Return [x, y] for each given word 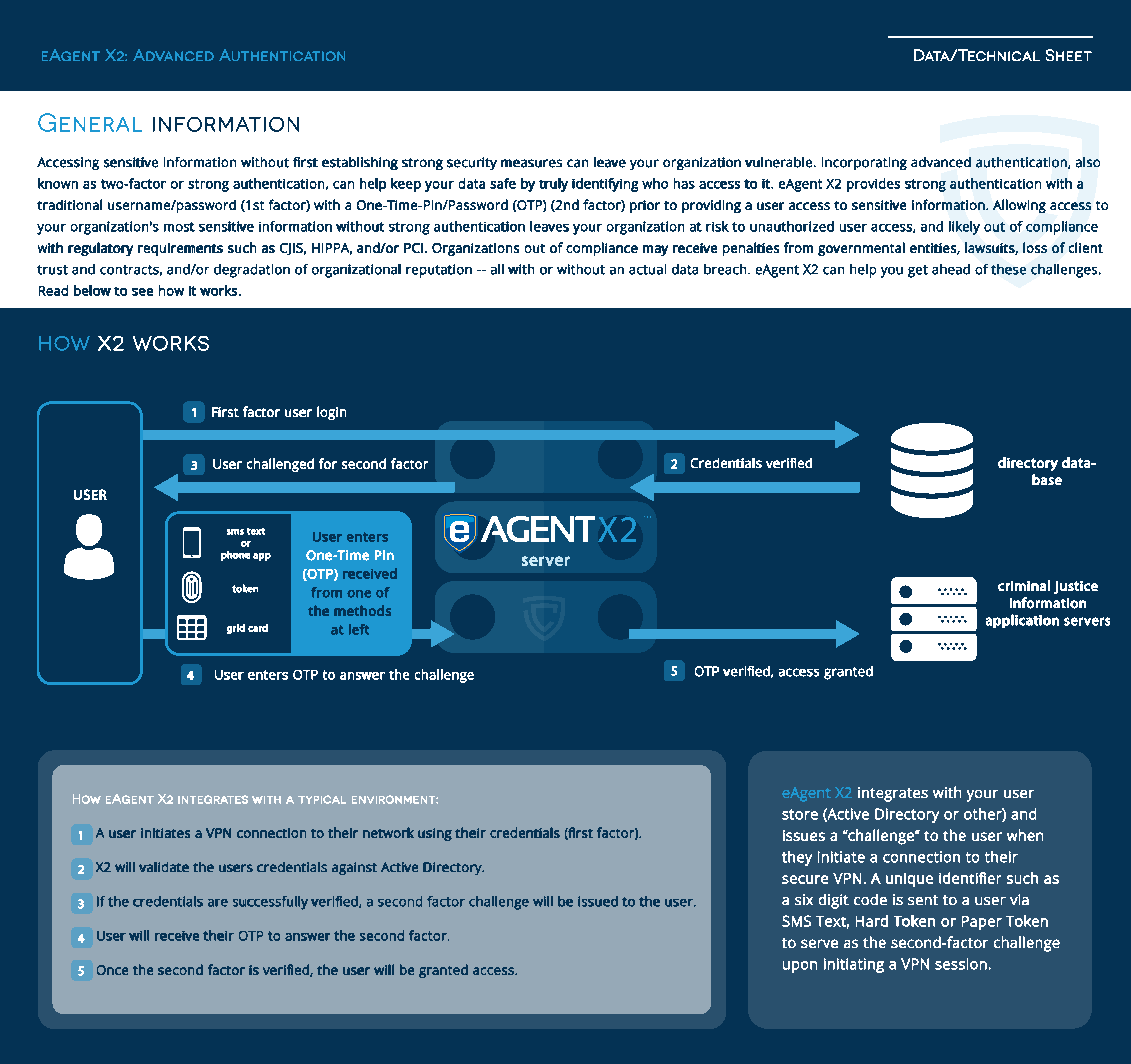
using [435, 834]
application [1022, 621]
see [142, 292]
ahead [951, 269]
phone [235, 556]
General [90, 122]
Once [112, 970]
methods [362, 610]
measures [531, 163]
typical [322, 799]
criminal [1024, 585]
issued [598, 901]
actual [647, 269]
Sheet [1069, 55]
